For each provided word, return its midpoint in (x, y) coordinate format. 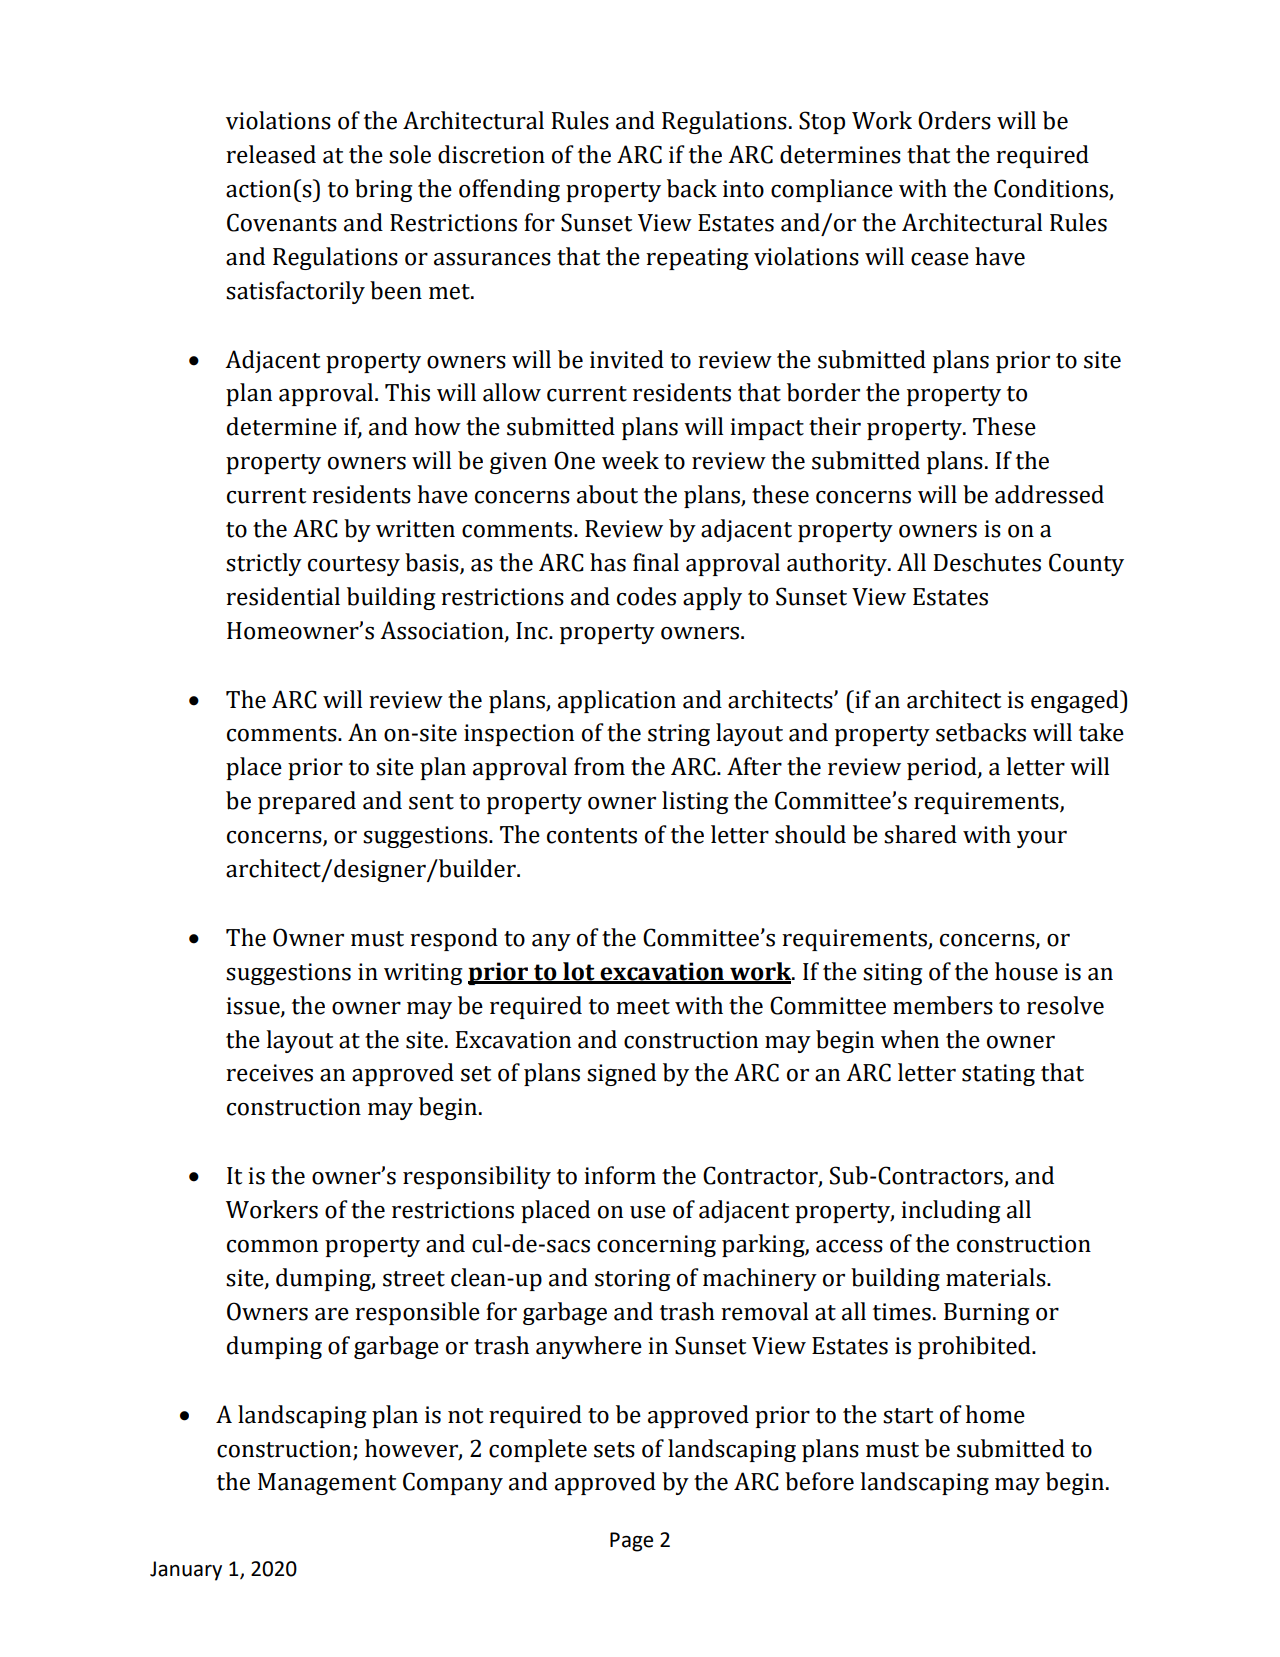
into (743, 189)
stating (998, 1075)
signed (621, 1074)
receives (269, 1073)
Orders (954, 120)
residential (283, 596)
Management (327, 1484)
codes (646, 596)
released (271, 154)
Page (631, 1542)
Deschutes (987, 562)
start (908, 1416)
